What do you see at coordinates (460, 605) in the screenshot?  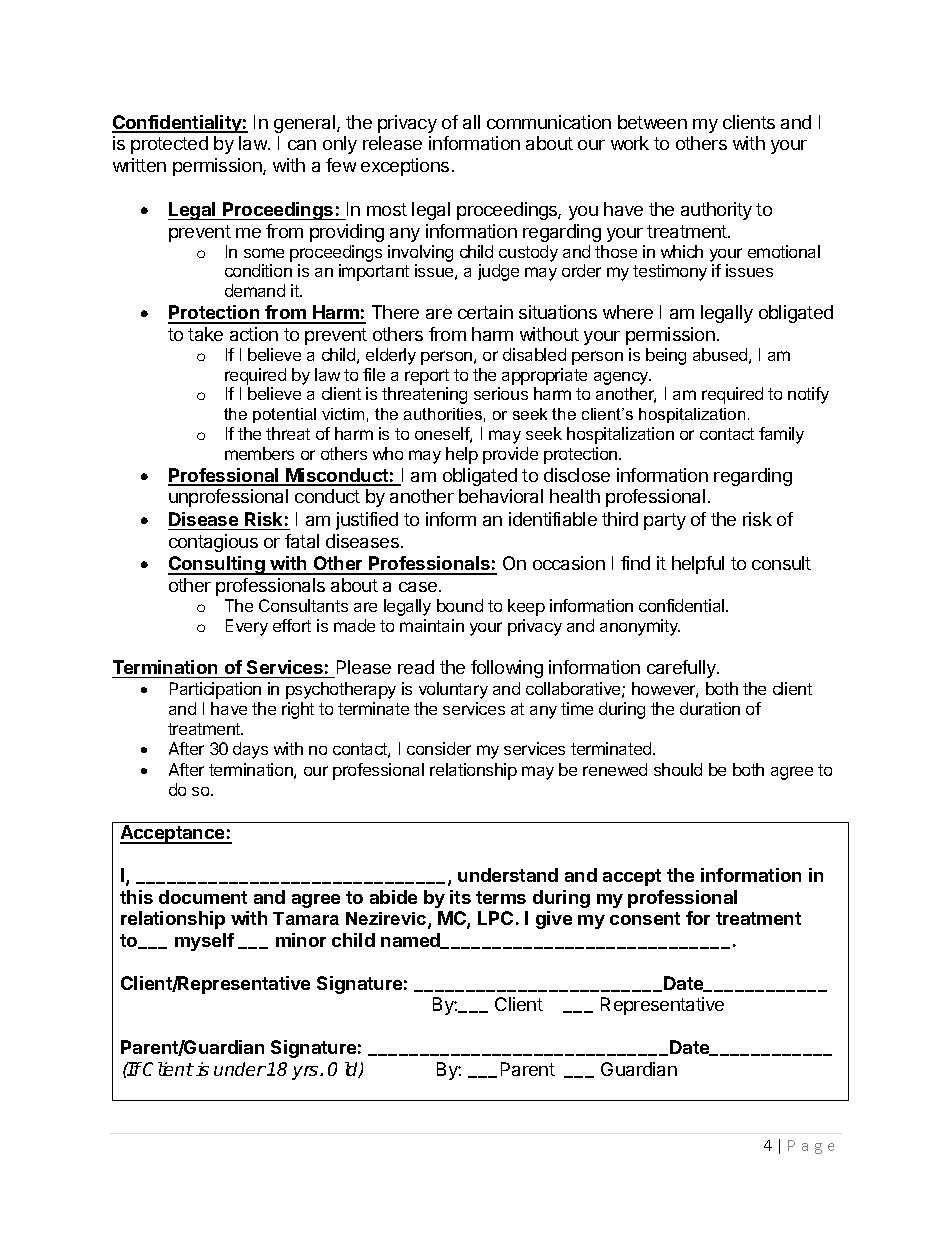 I see `bound` at bounding box center [460, 605].
